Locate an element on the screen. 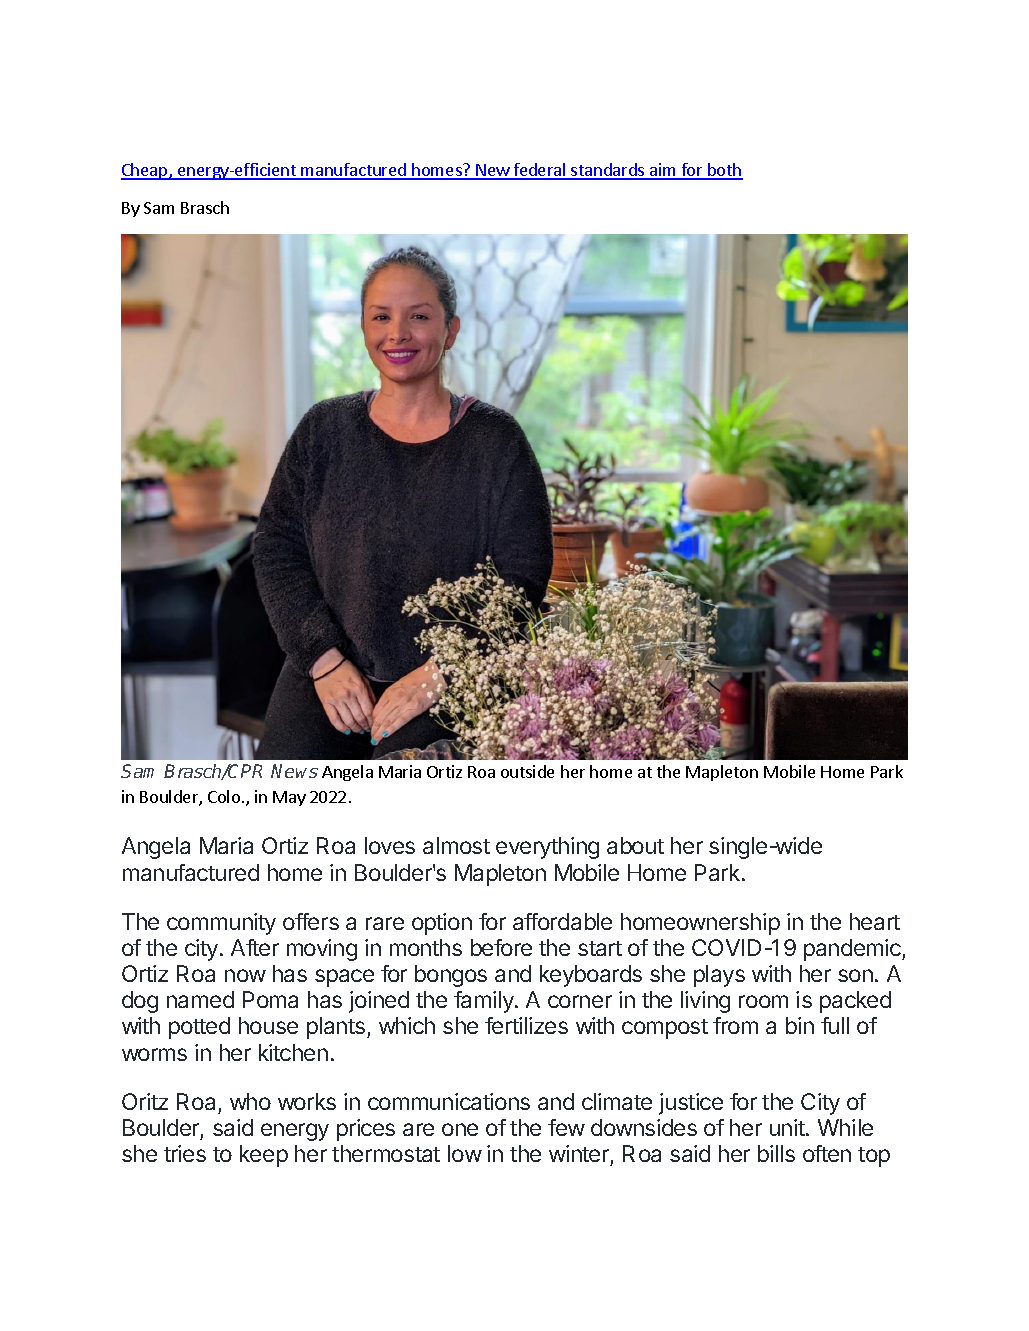 This screenshot has width=1029, height=1331. outside is located at coordinates (527, 771).
